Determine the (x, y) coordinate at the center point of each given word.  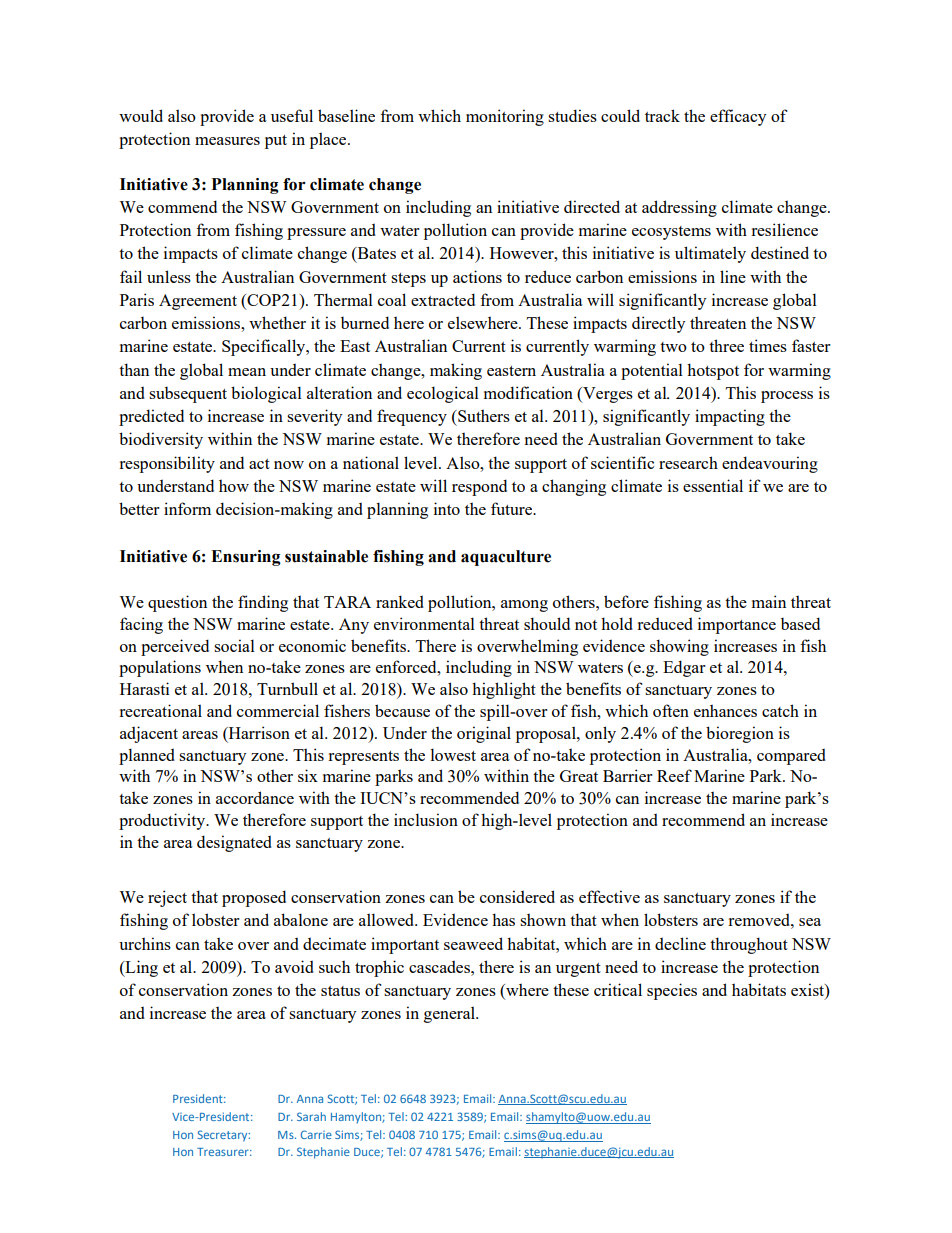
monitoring (505, 117)
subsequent (188, 394)
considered (517, 896)
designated (234, 843)
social (234, 645)
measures (227, 141)
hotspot (713, 371)
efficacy (738, 117)
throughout (749, 945)
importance (737, 625)
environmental (424, 623)
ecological (443, 394)
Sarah (311, 1116)
